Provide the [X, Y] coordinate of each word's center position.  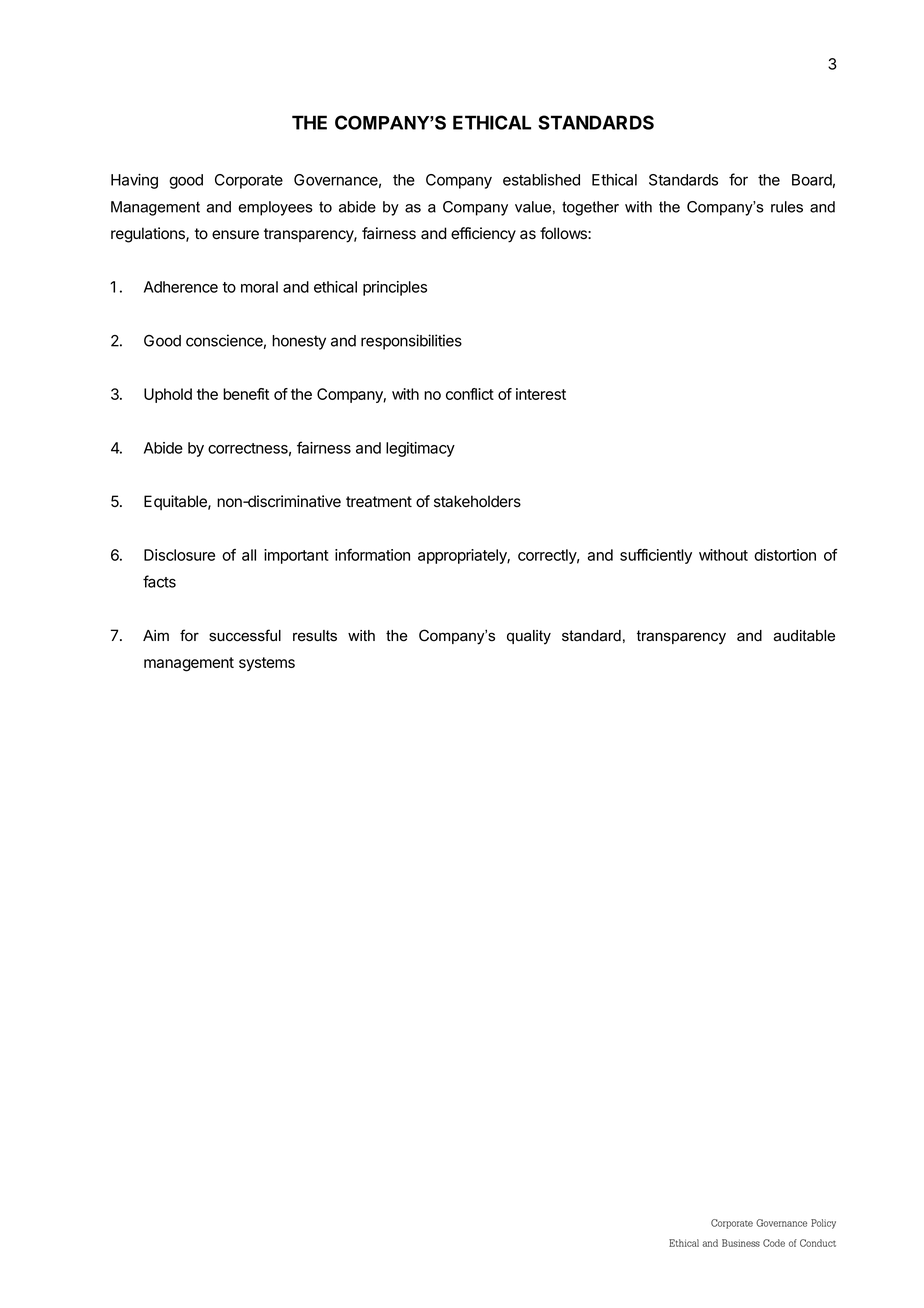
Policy [823, 1224]
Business [741, 1243]
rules [787, 207]
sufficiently [656, 556]
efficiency [483, 235]
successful [245, 635]
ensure [235, 235]
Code [774, 1243]
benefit [246, 394]
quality [529, 637]
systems [267, 664]
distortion [785, 555]
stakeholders [477, 501]
